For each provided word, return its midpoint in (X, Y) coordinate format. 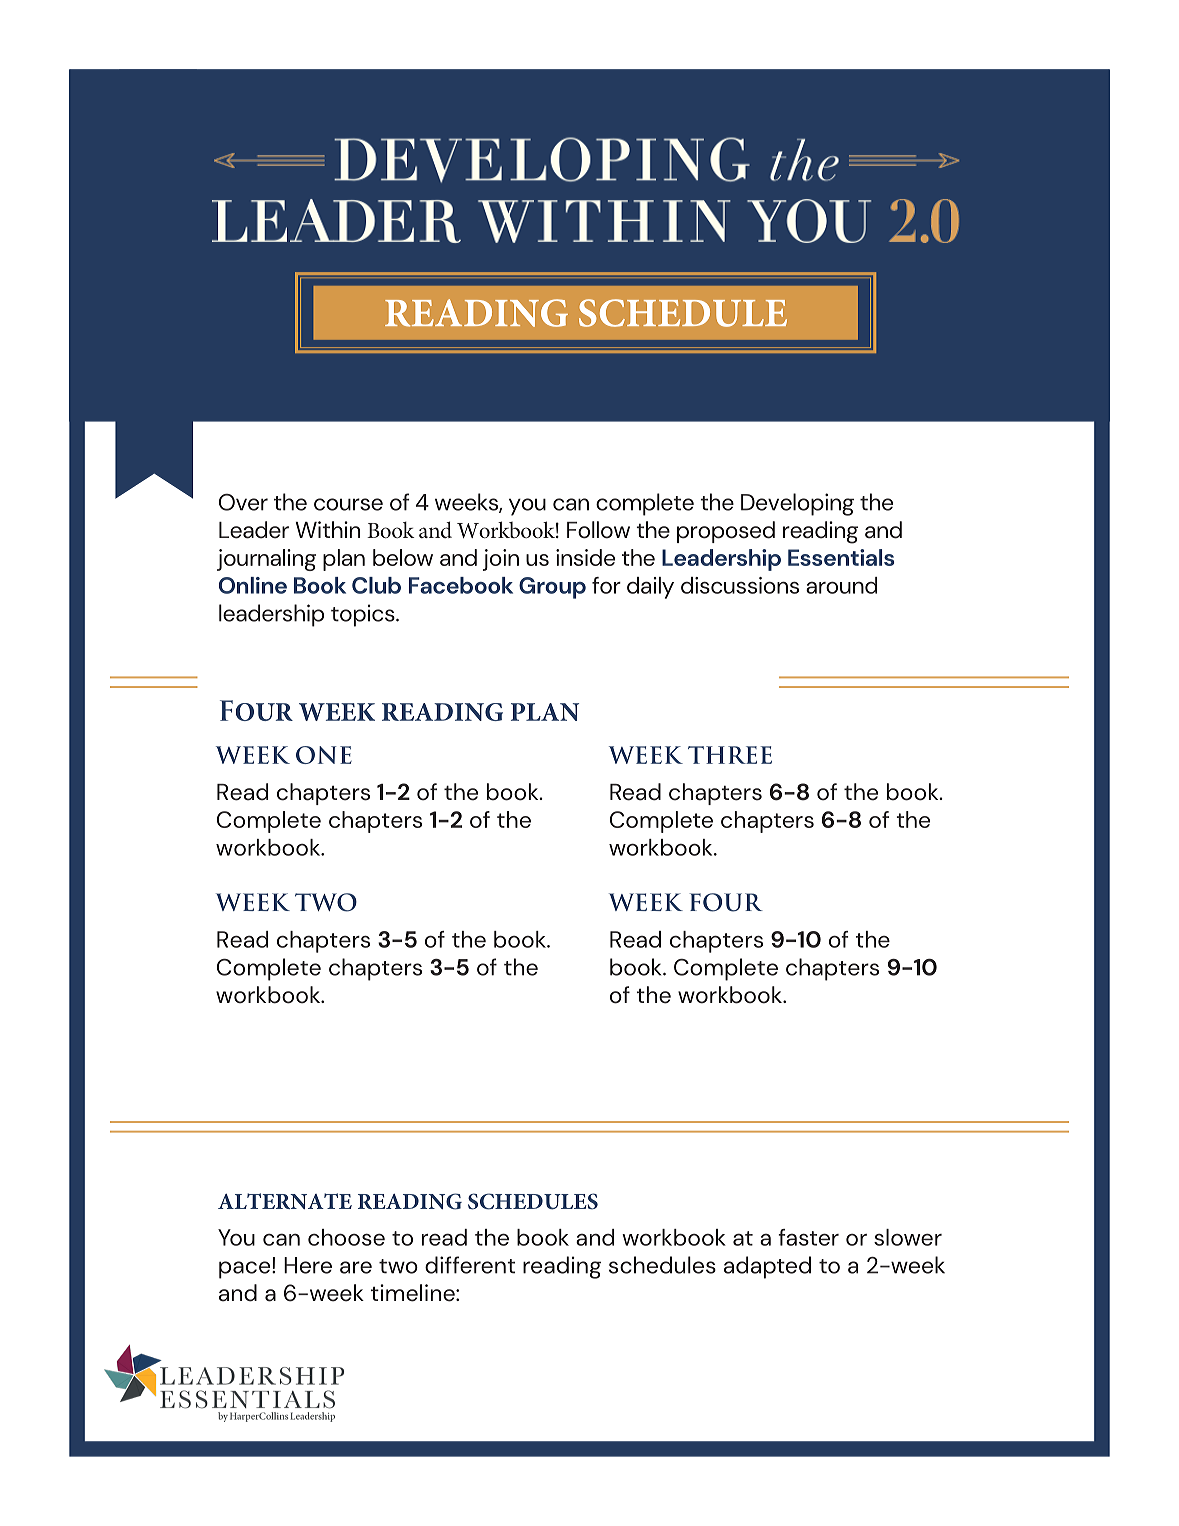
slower (908, 1237)
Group (552, 588)
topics (364, 615)
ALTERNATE (285, 1201)
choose (346, 1237)
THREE (730, 755)
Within (327, 529)
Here (308, 1265)
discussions (740, 585)
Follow (598, 530)
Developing (797, 504)
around (841, 585)
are (356, 1267)
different (470, 1265)
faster (808, 1237)
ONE (324, 755)
